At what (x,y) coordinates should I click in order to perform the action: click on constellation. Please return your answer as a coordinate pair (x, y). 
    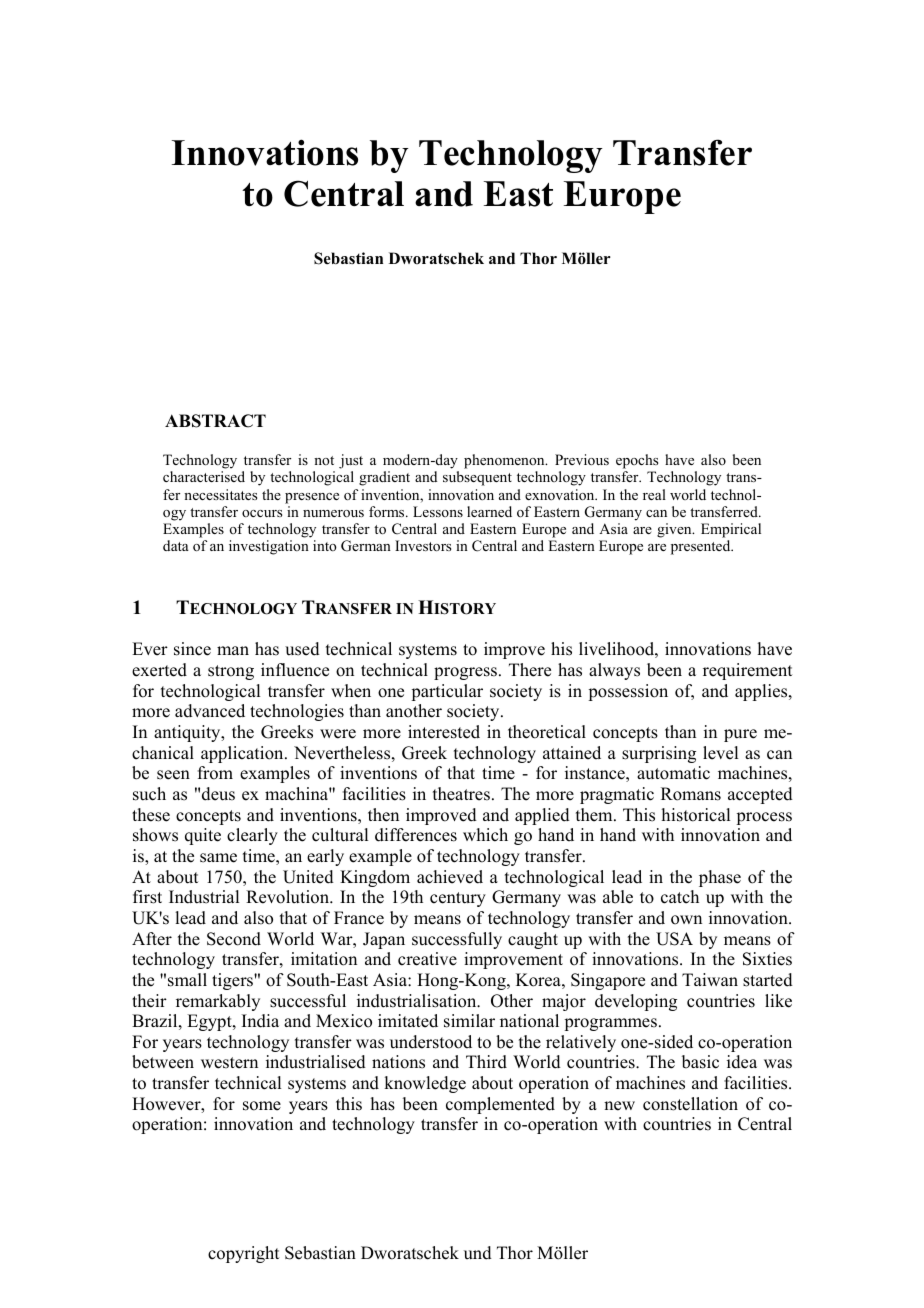
    Looking at the image, I should click on (690, 1104).
